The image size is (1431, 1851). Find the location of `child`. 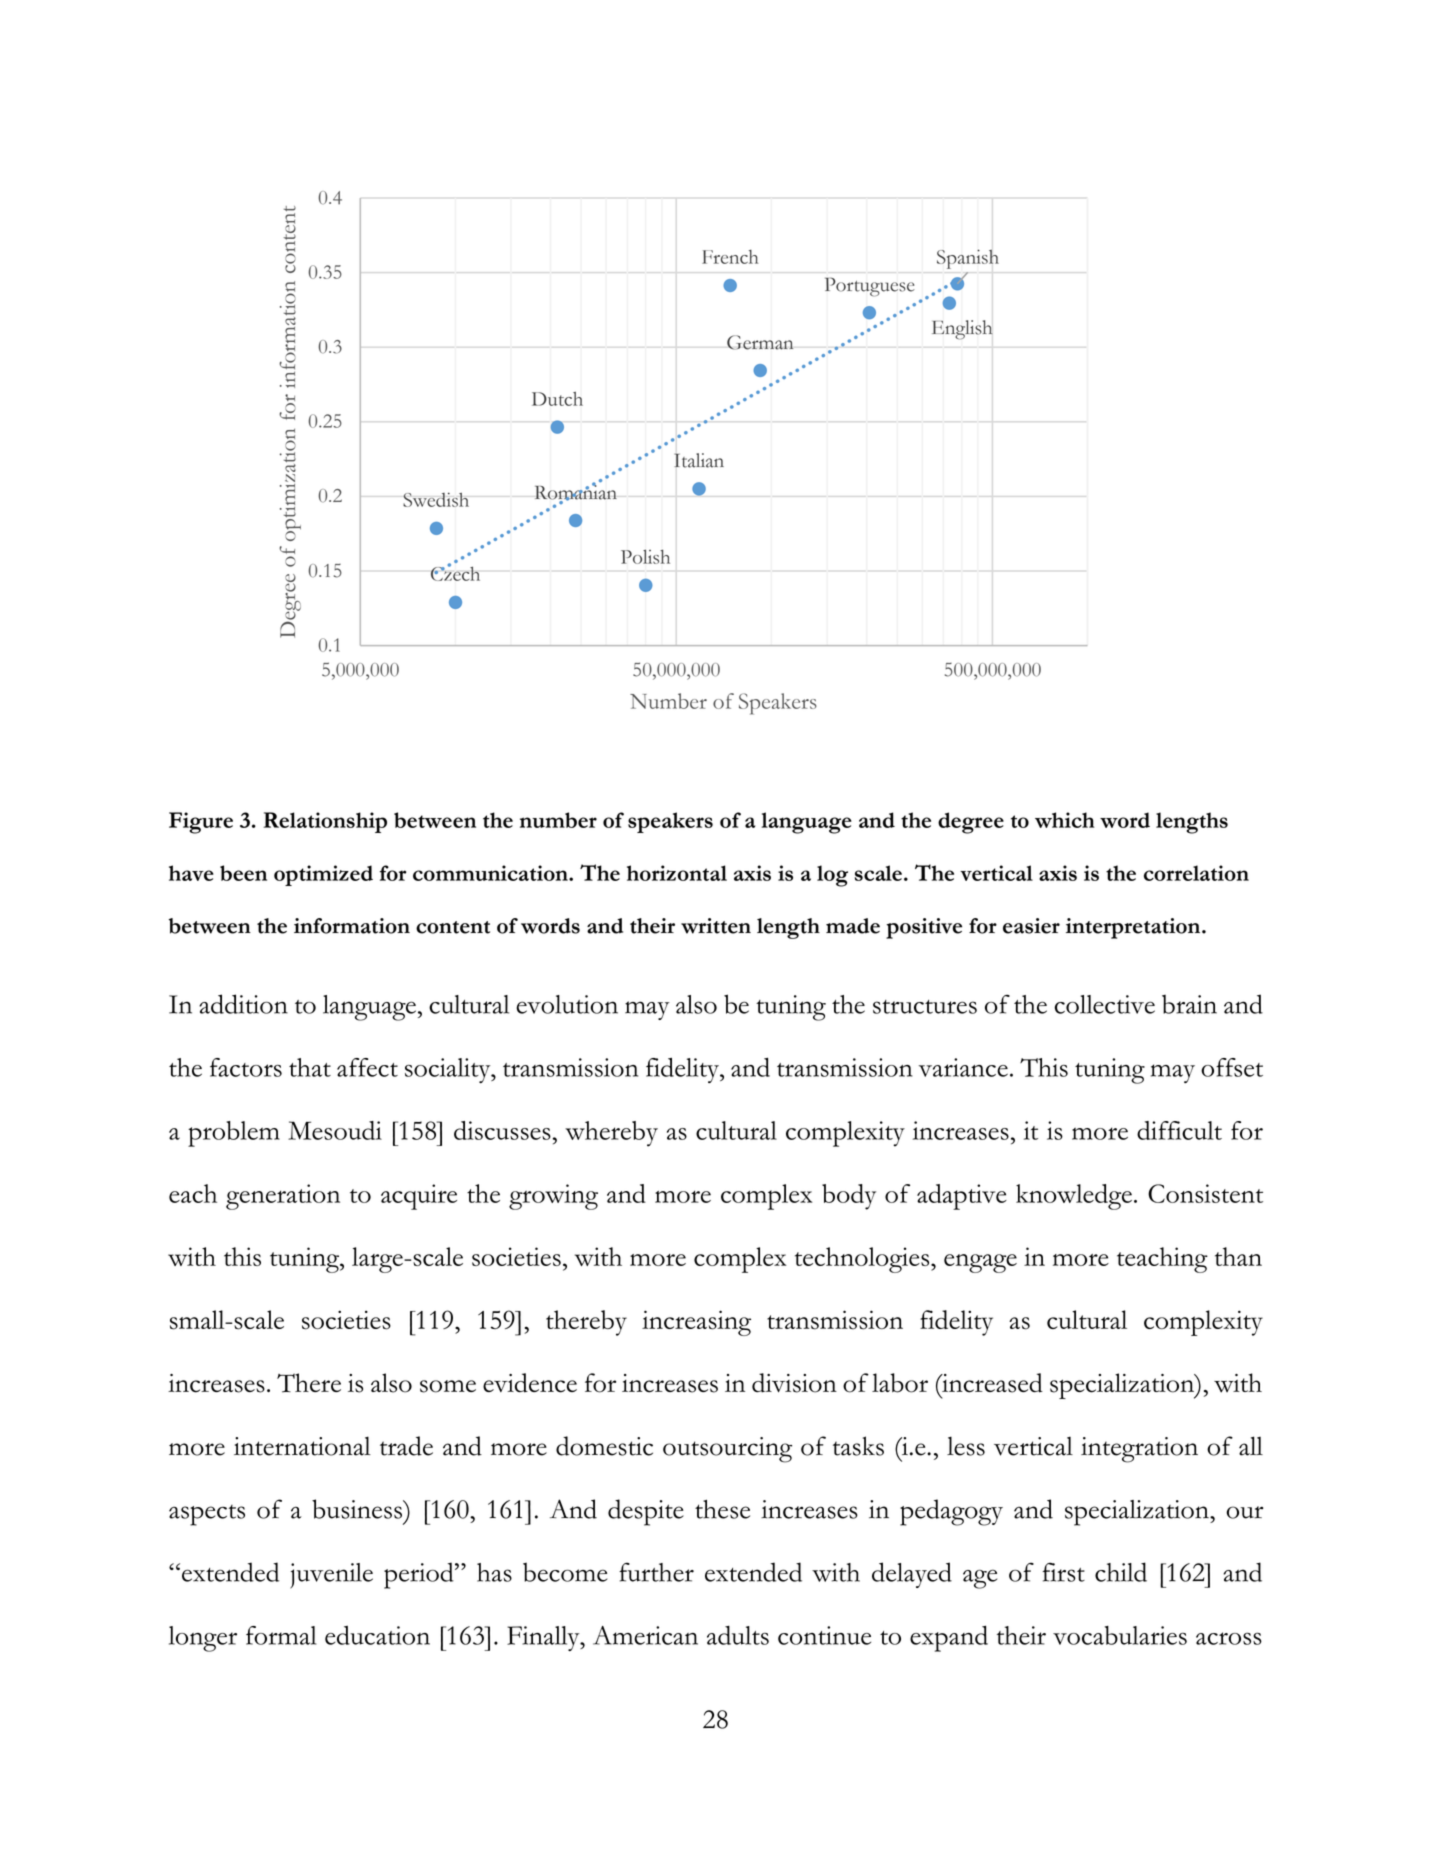

child is located at coordinates (1121, 1572).
